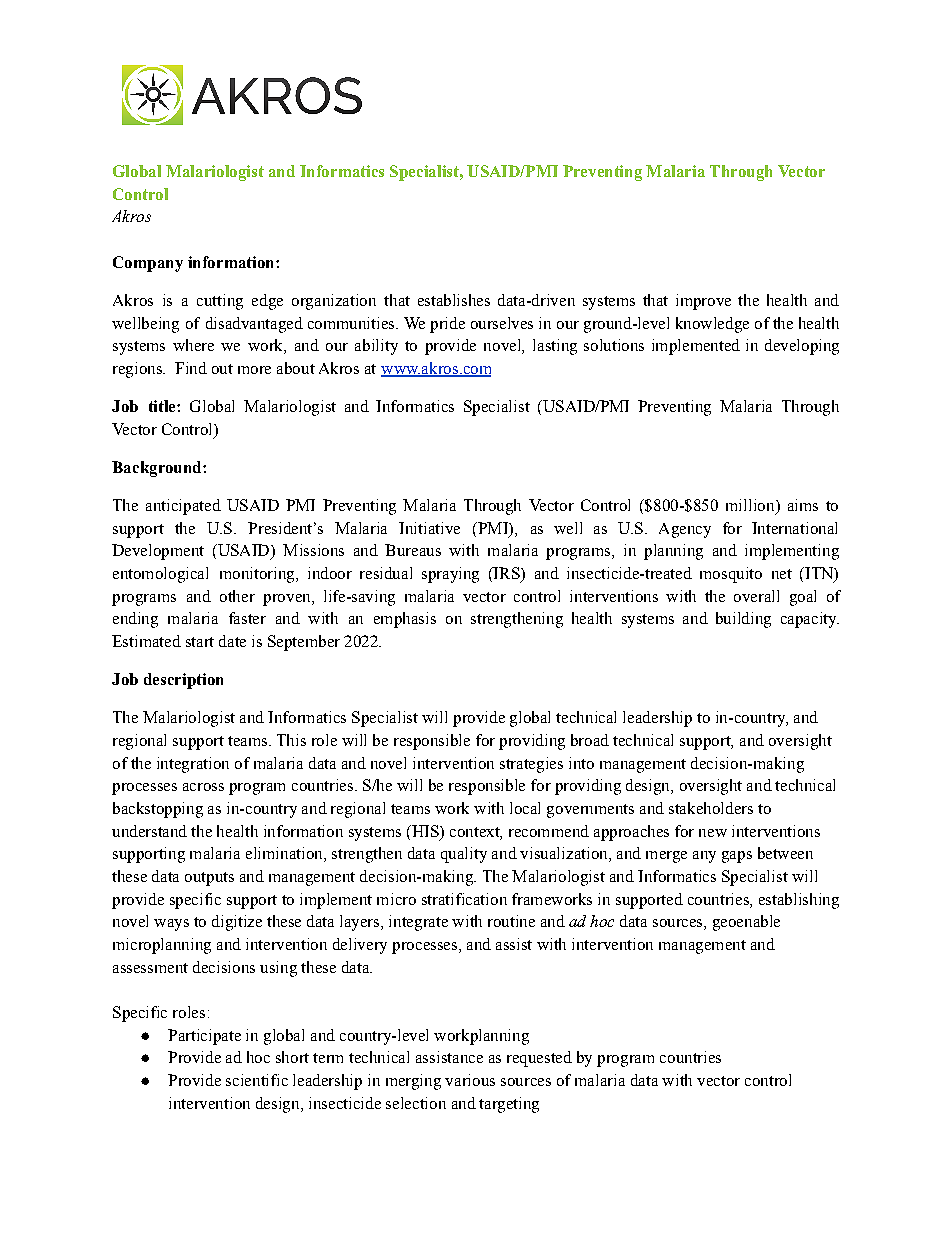 The width and height of the page is (952, 1233). I want to click on cutting, so click(220, 302).
